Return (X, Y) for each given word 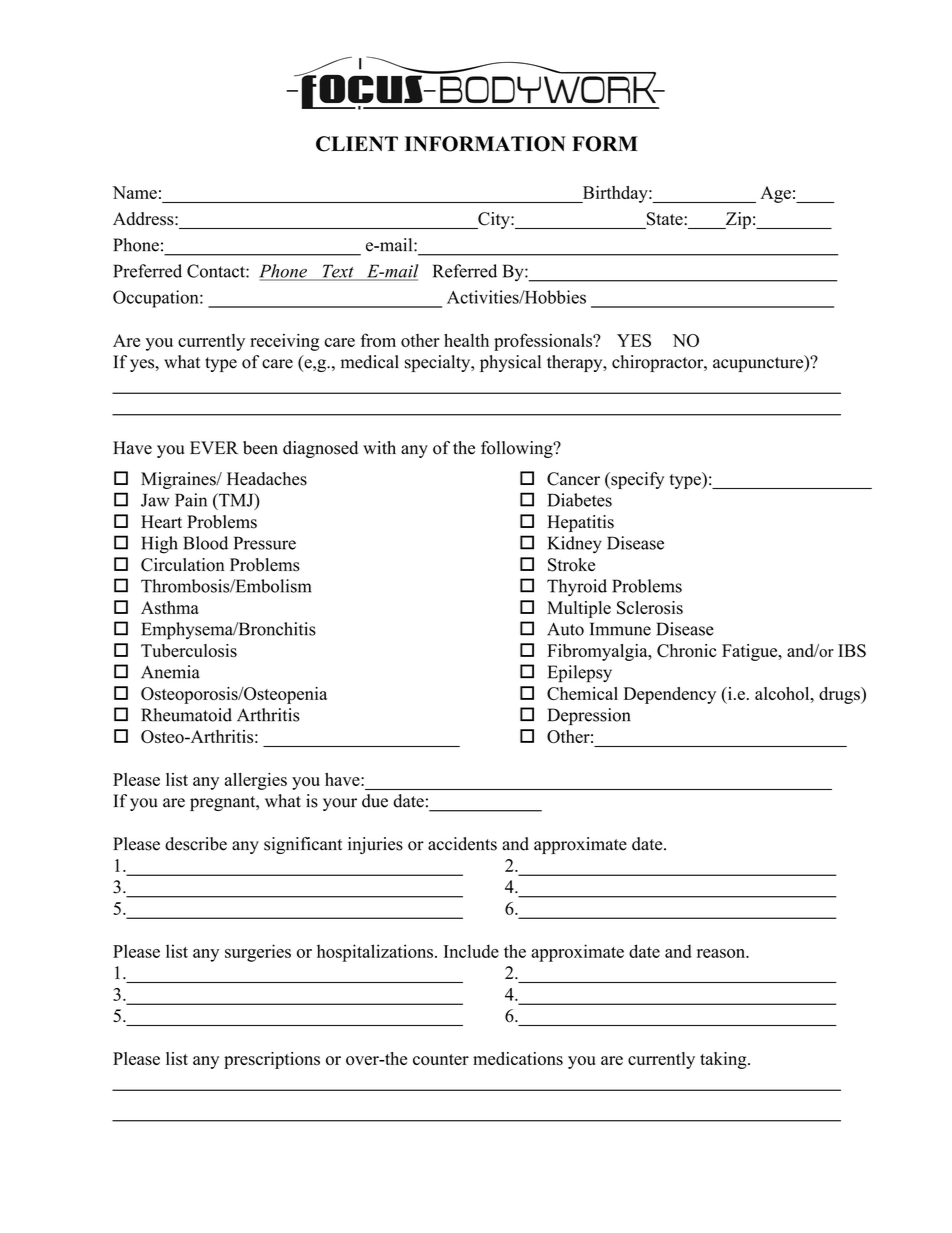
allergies (256, 781)
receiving (284, 342)
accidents (462, 844)
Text (338, 272)
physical (510, 363)
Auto (565, 629)
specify (636, 480)
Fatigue (751, 652)
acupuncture (759, 363)
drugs (840, 695)
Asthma (170, 608)
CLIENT (357, 144)
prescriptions (272, 1060)
